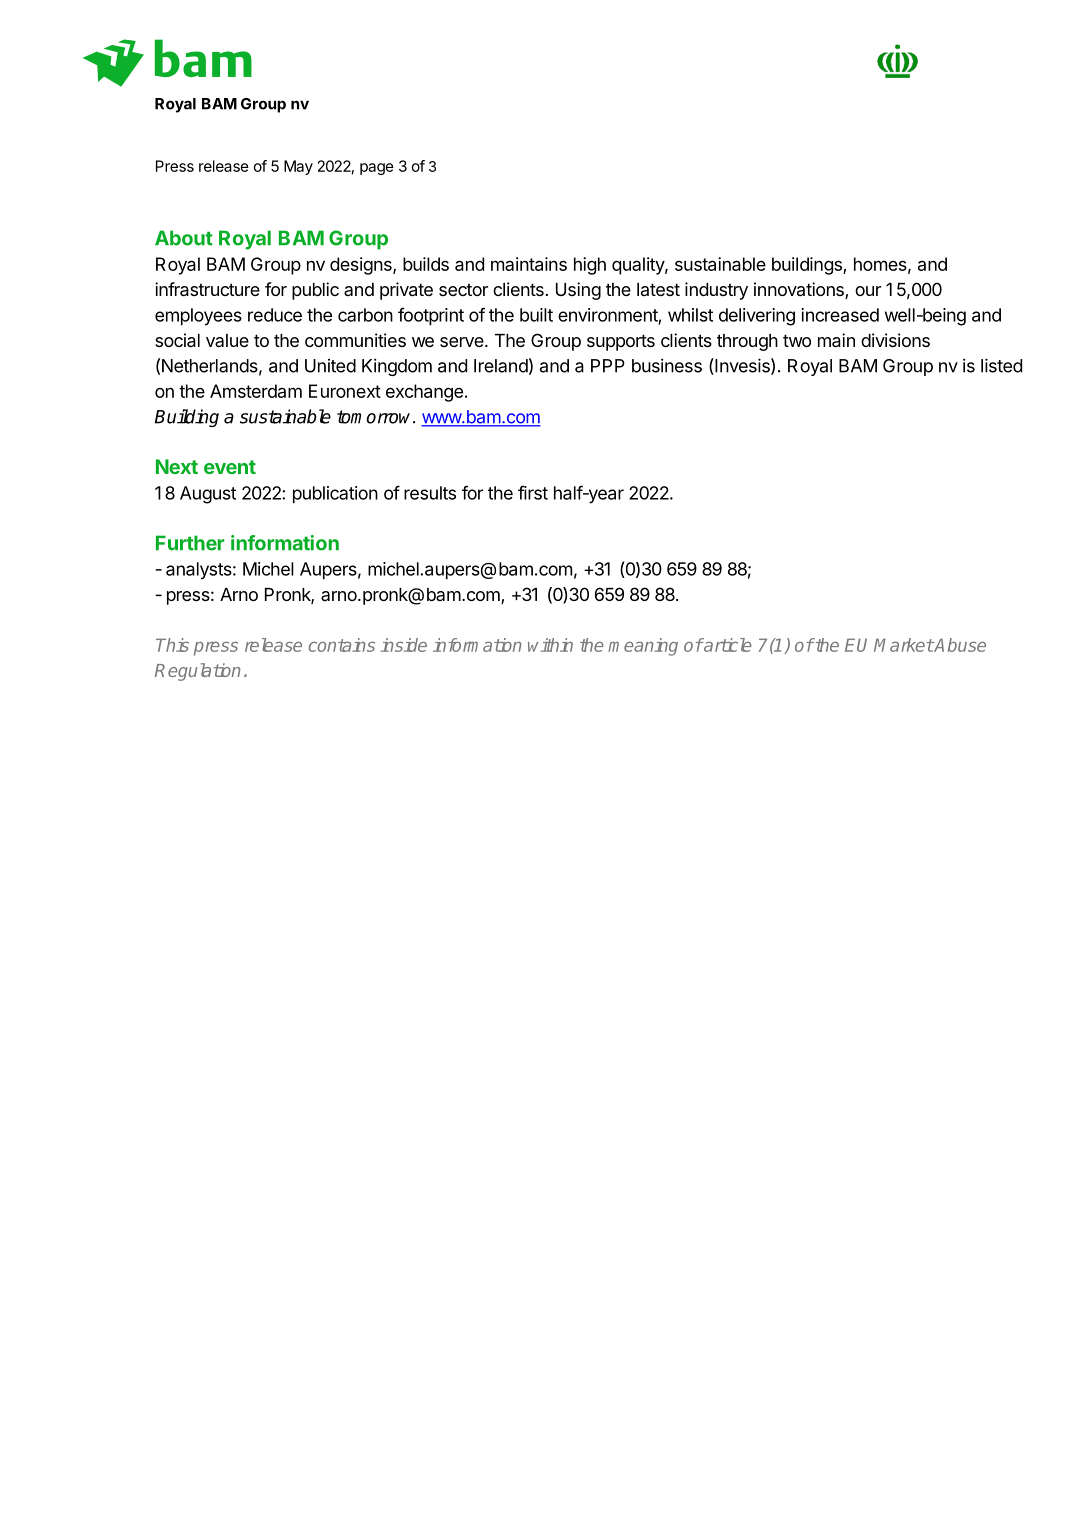 This screenshot has height=1528, width=1080. I want to click on increased, so click(840, 315).
